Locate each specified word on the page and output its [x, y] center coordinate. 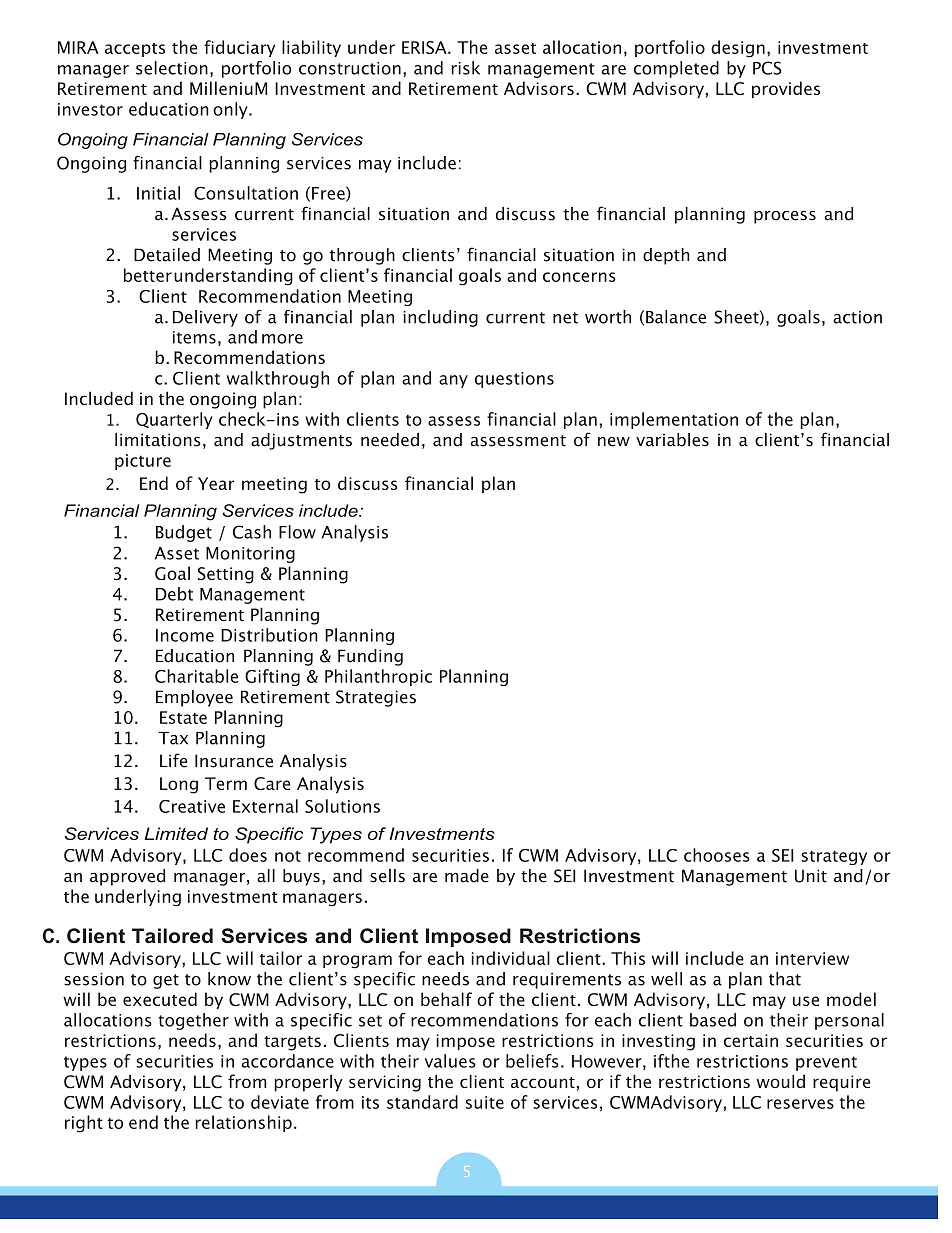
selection [172, 68]
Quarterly [174, 420]
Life [173, 760]
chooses [717, 855]
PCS [767, 68]
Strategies [376, 698]
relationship [243, 1123]
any [453, 381]
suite [485, 1102]
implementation [674, 420]
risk [465, 68]
